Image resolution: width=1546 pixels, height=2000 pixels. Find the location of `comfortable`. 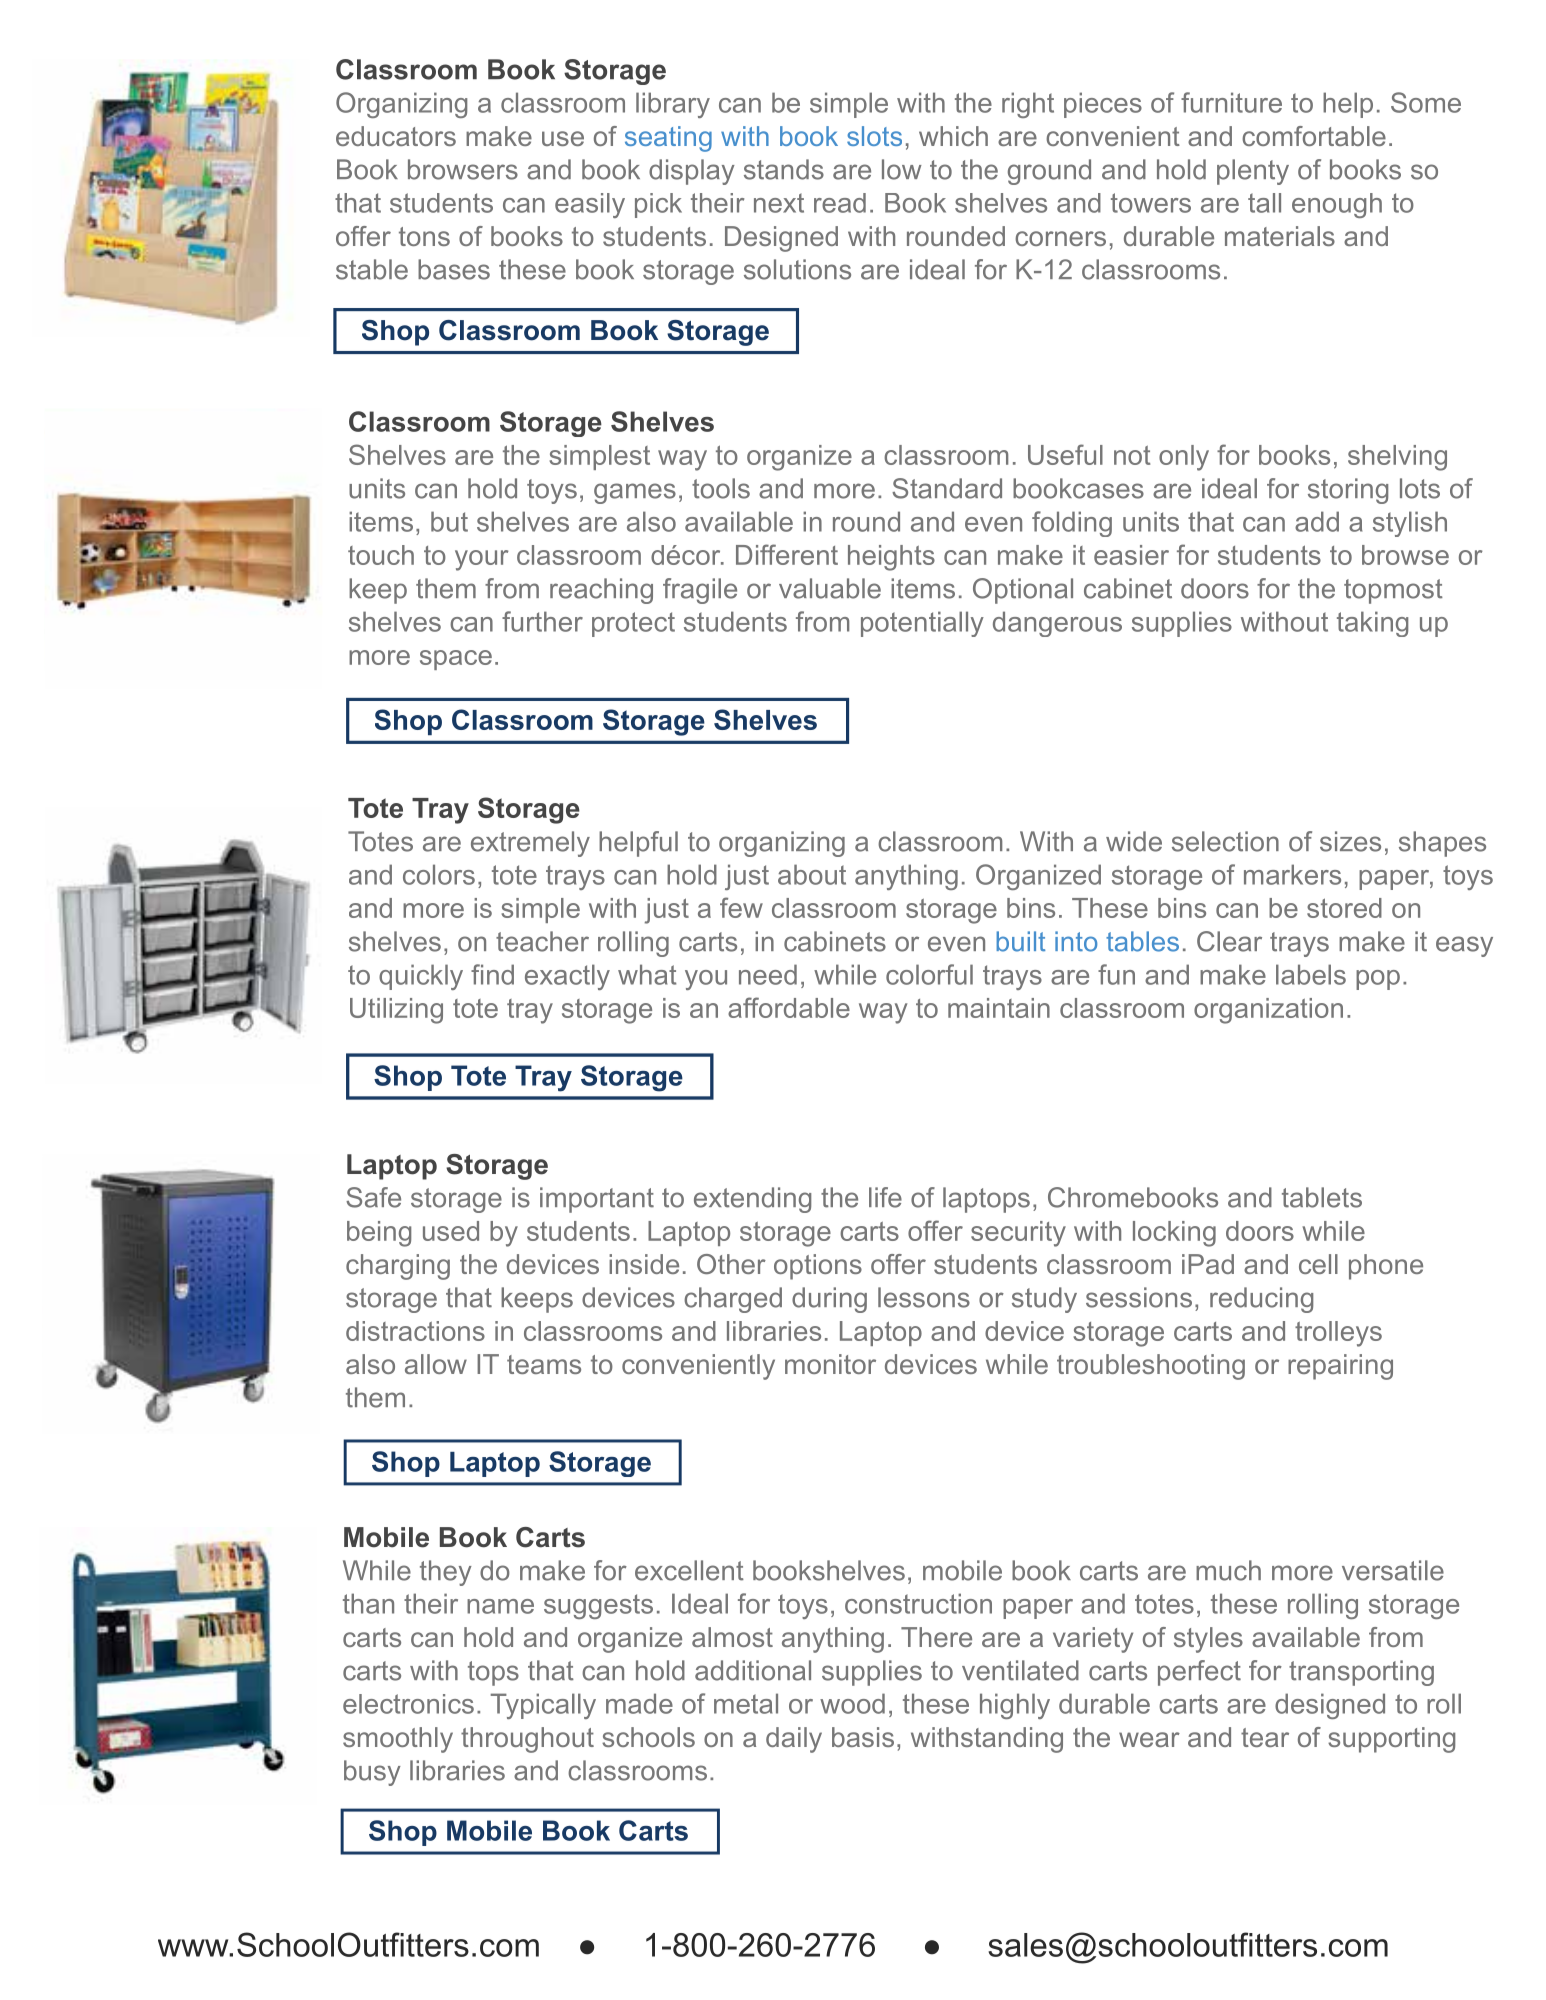

comfortable is located at coordinates (1314, 136).
